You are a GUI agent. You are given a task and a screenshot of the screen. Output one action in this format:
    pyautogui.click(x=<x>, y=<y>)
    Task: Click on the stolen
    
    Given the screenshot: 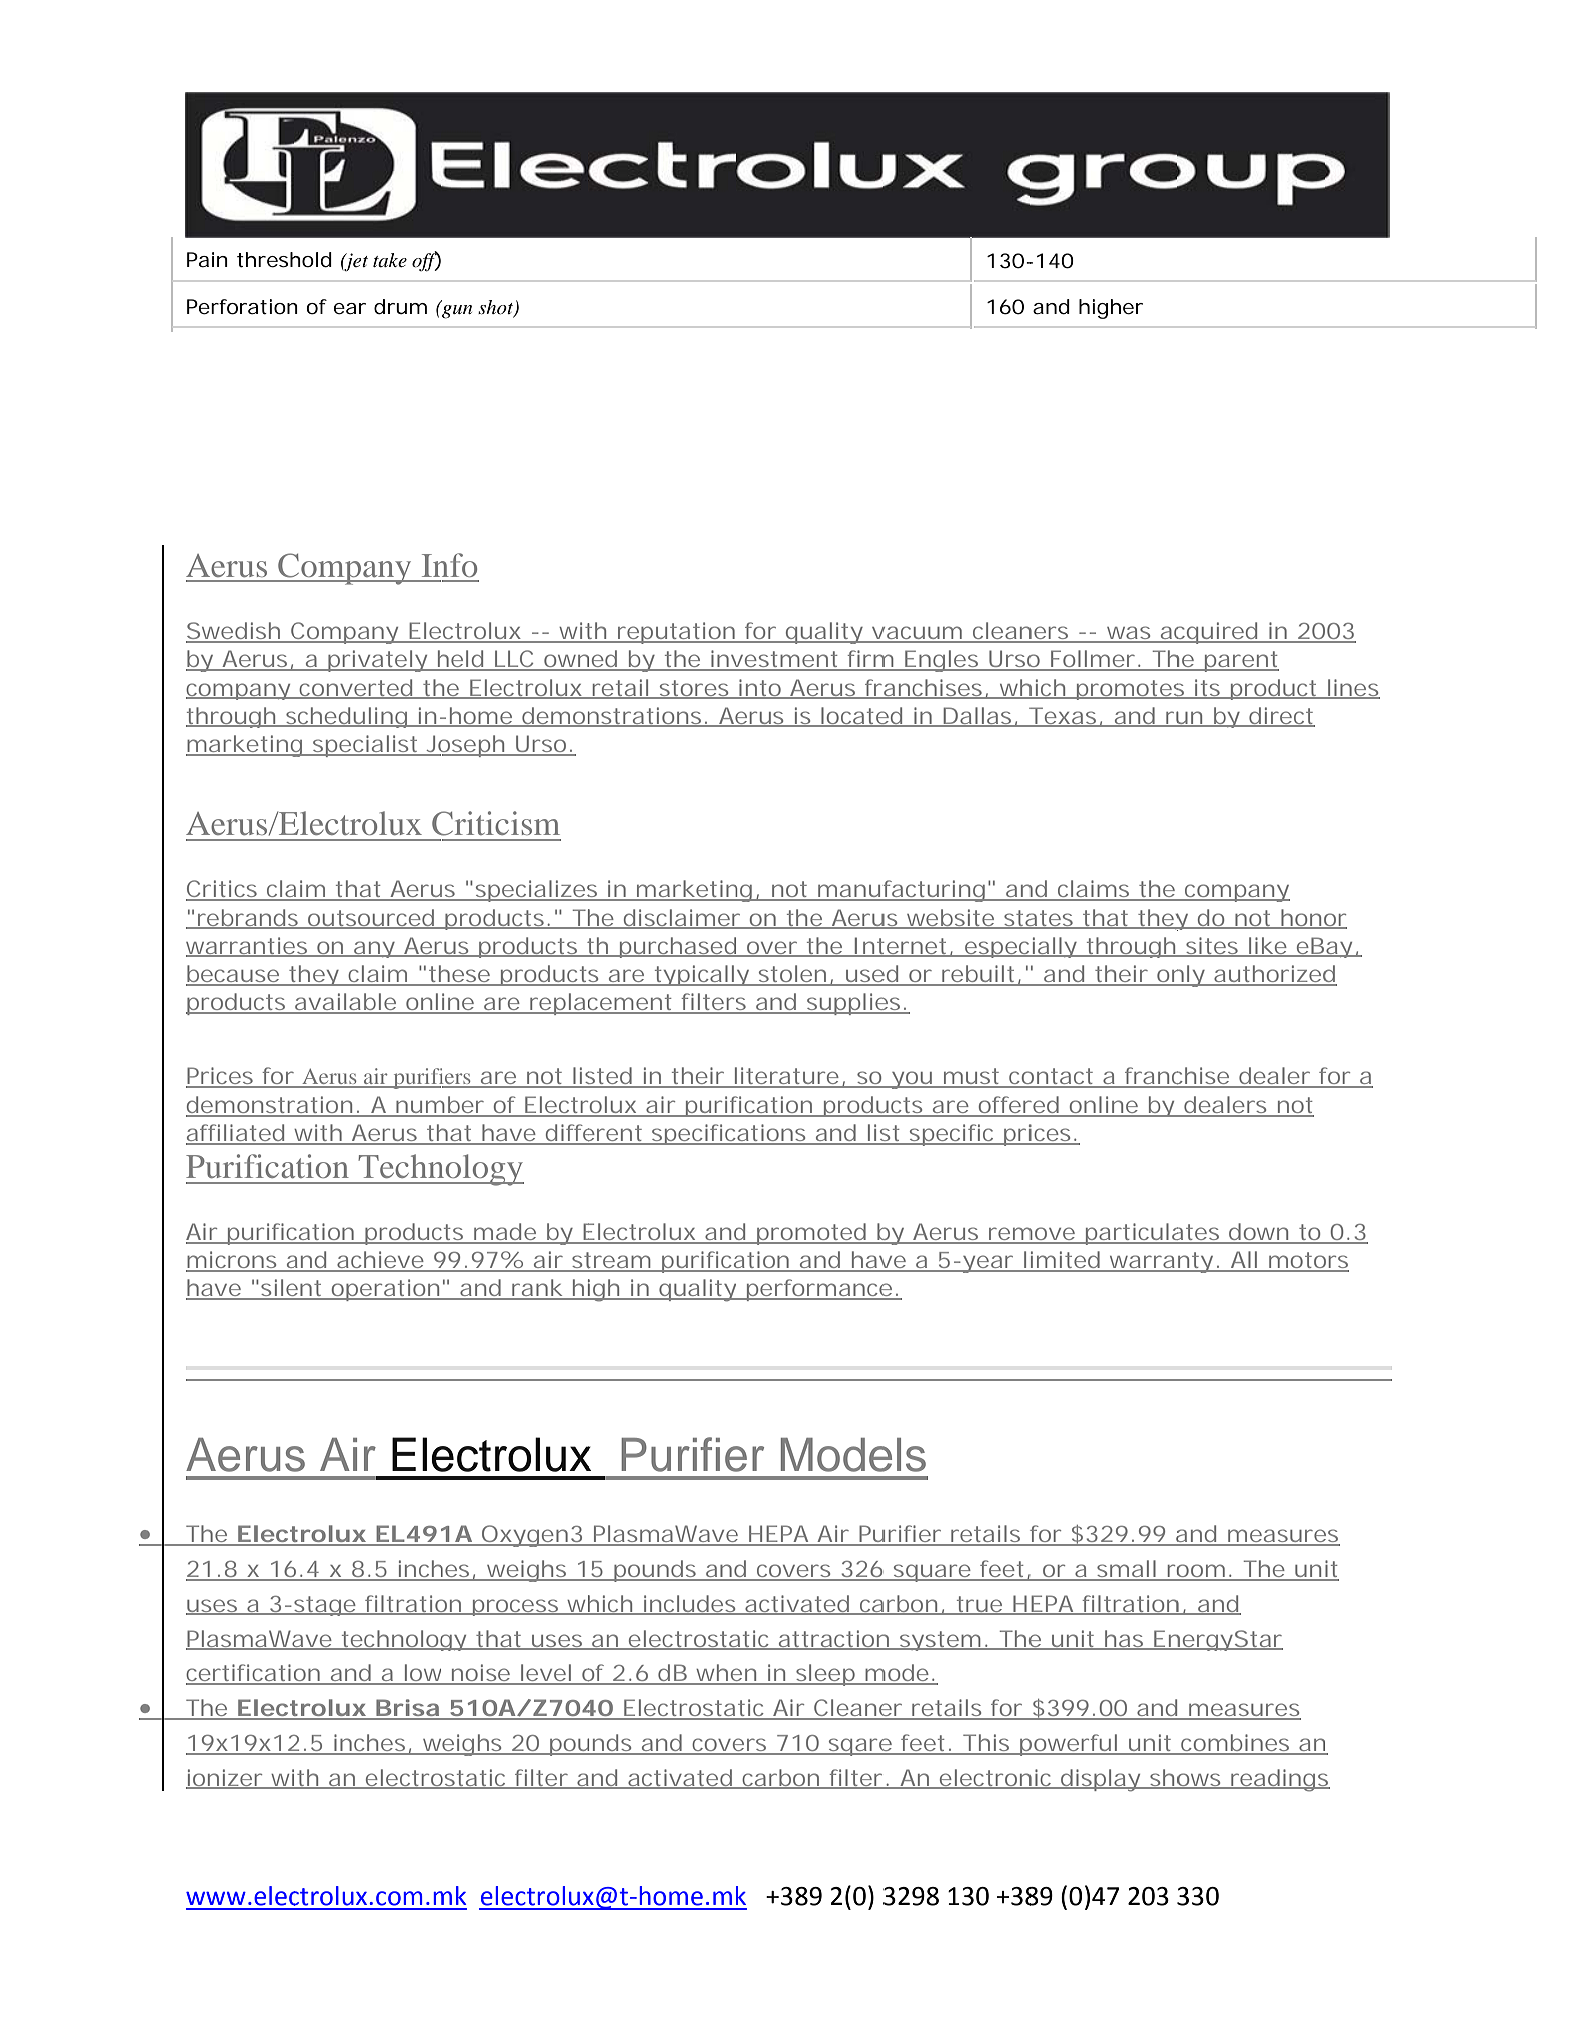 What is the action you would take?
    pyautogui.click(x=792, y=975)
